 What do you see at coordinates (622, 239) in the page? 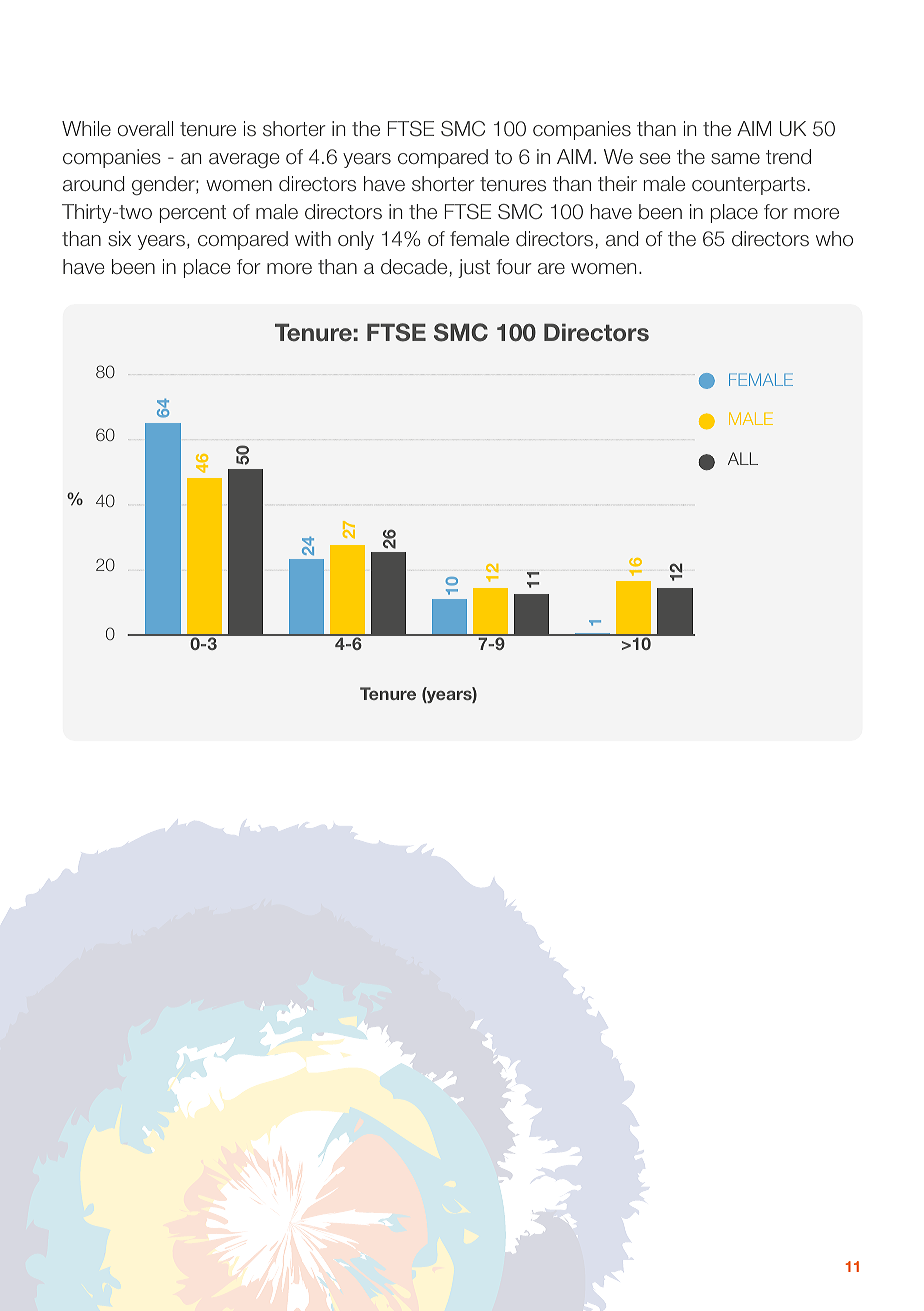
I see `and` at bounding box center [622, 239].
